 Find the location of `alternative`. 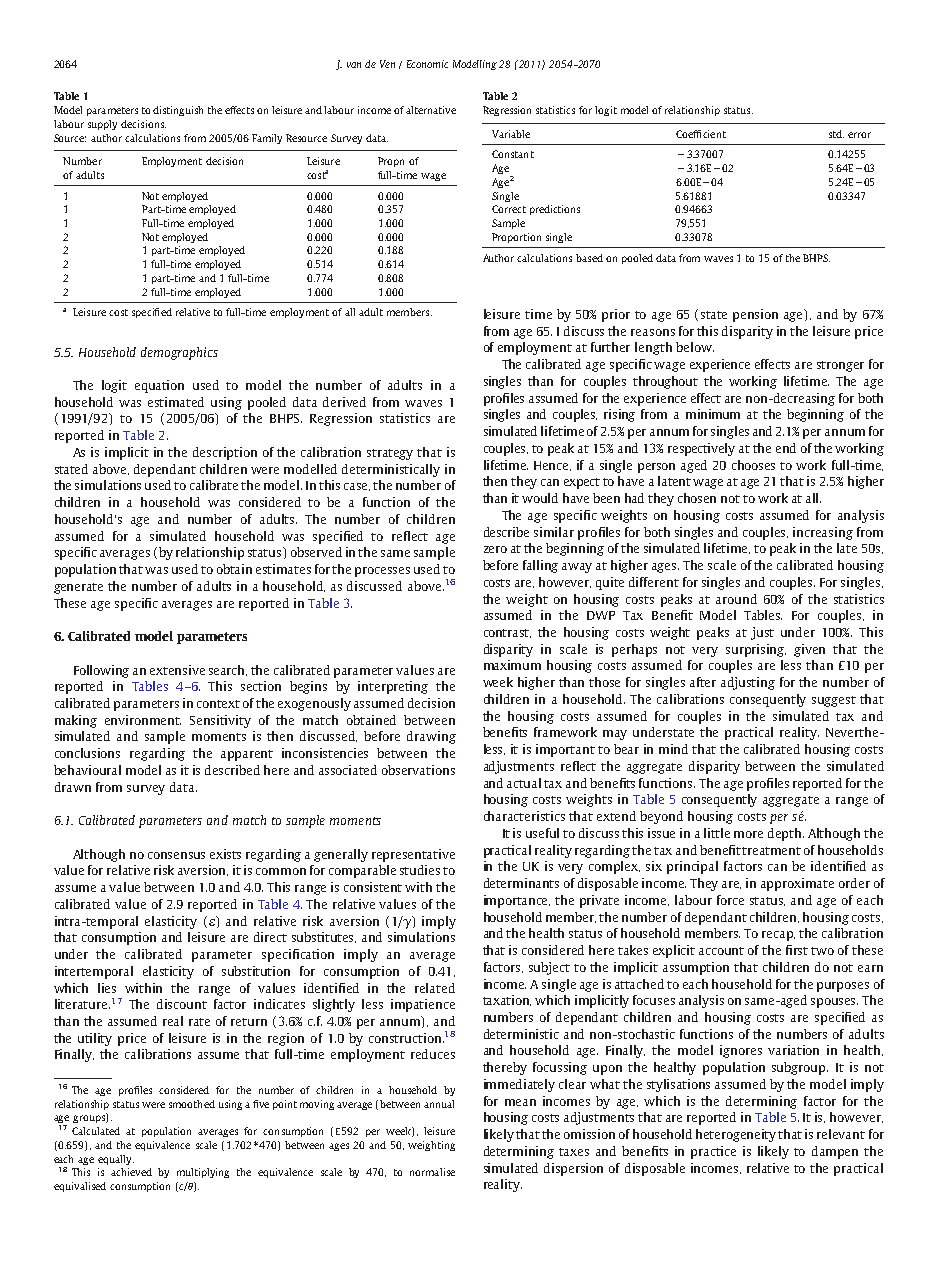

alternative is located at coordinates (431, 110).
